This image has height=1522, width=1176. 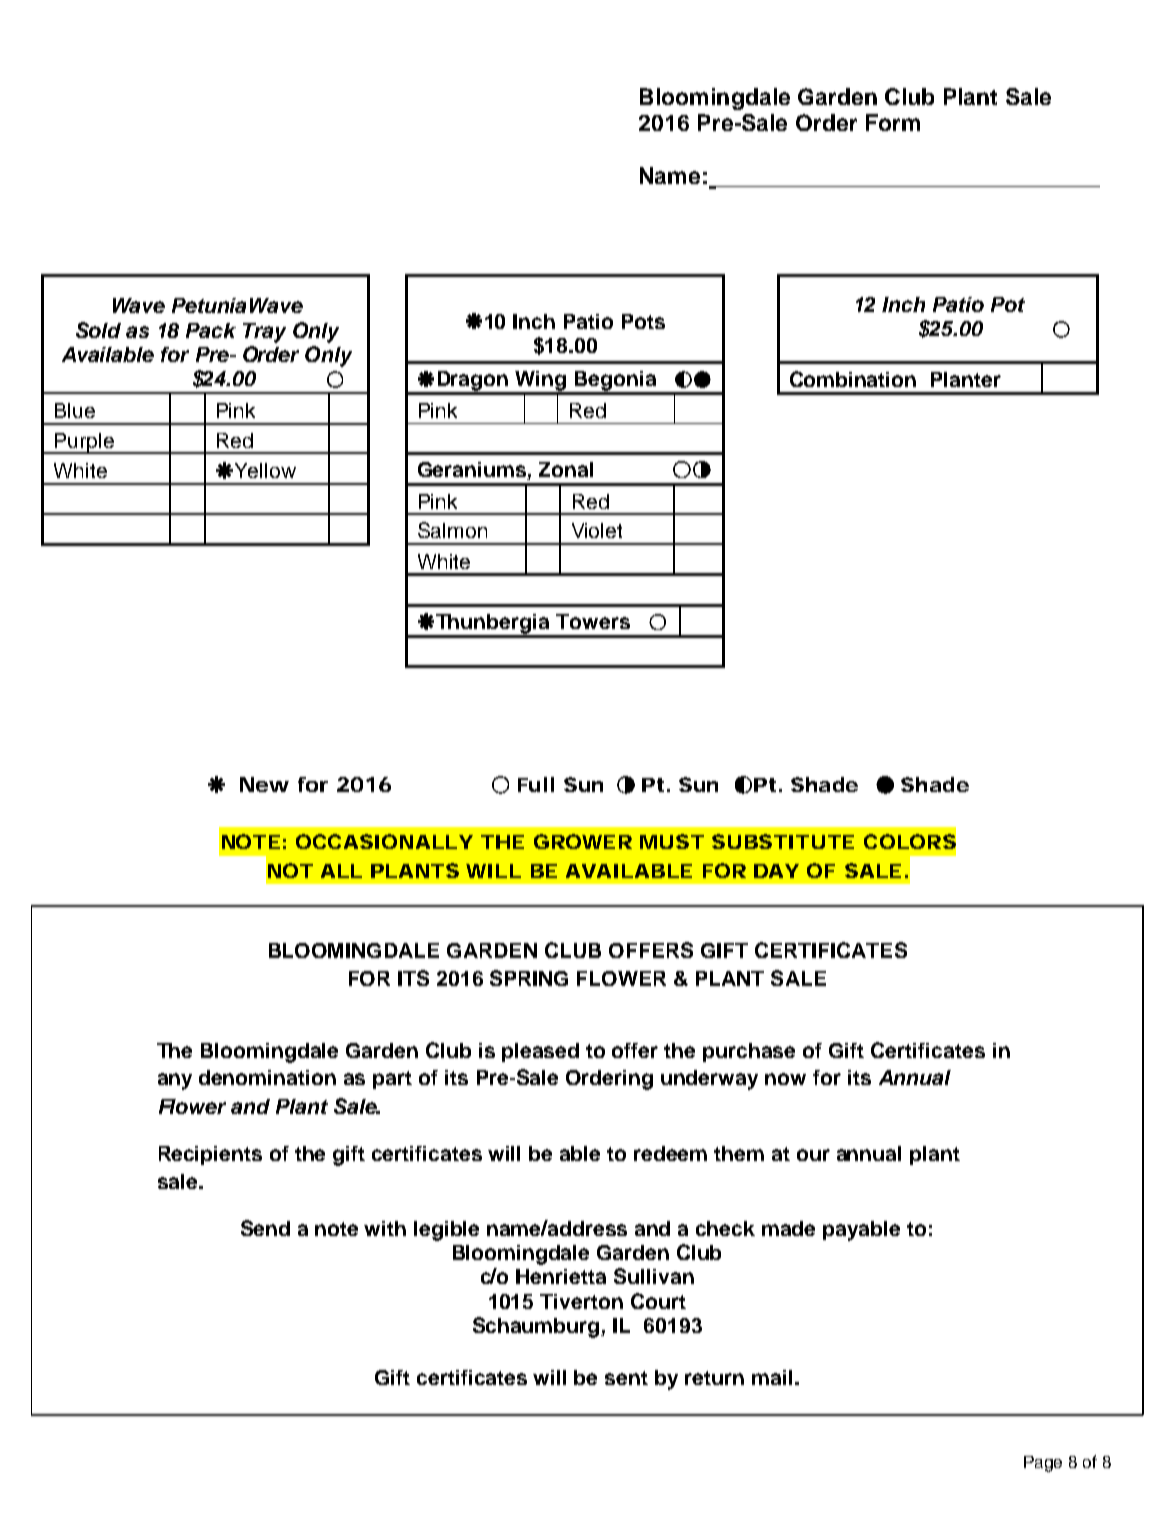 I want to click on any, so click(x=175, y=1081).
